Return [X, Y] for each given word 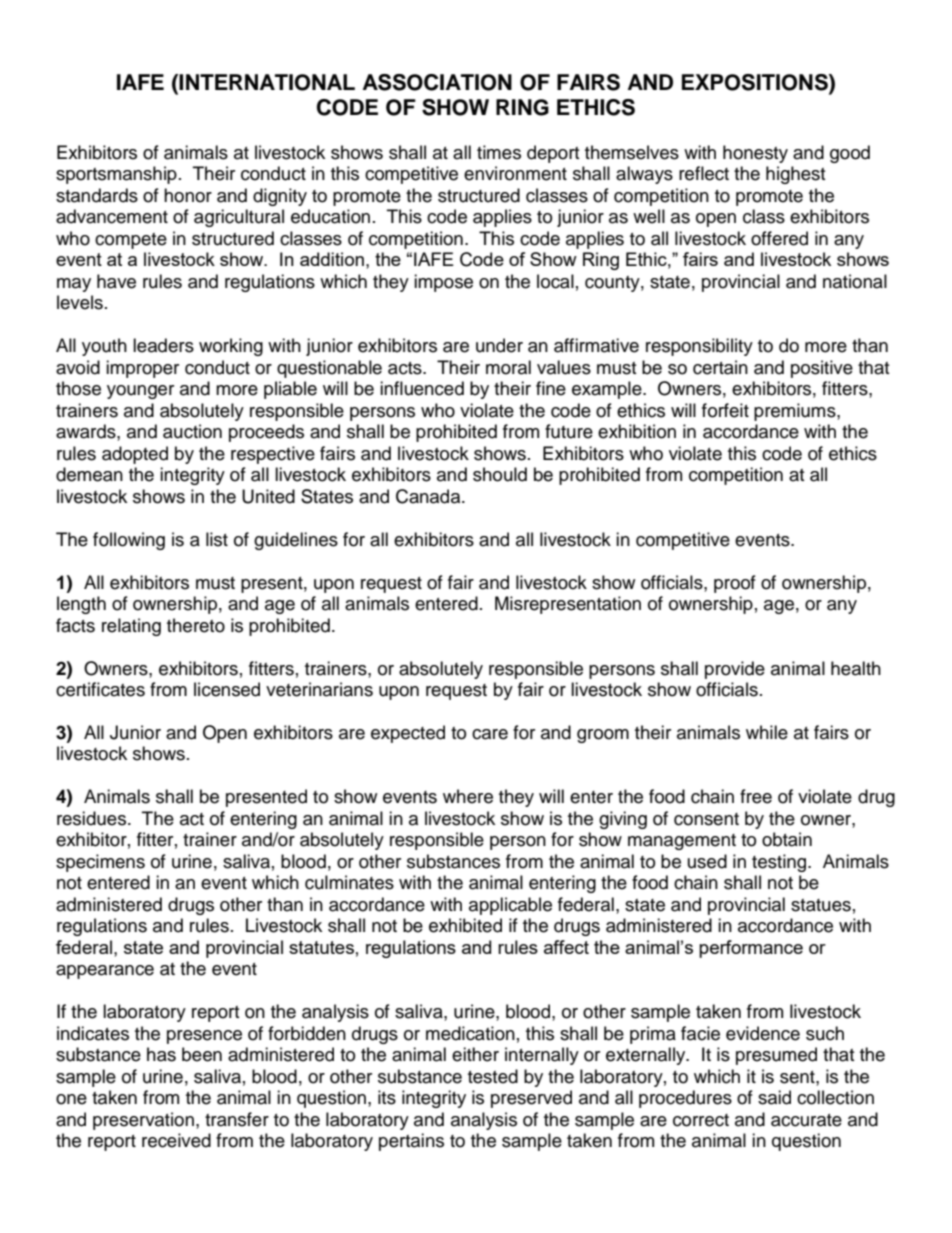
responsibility [699, 347]
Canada [429, 496]
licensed [227, 689]
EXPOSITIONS [756, 83]
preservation [143, 1121]
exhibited [465, 925]
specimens [100, 863]
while [767, 732]
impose [443, 283]
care [490, 734]
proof [735, 584]
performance [751, 949]
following [129, 541]
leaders [163, 345]
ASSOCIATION [437, 82]
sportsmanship [116, 175]
